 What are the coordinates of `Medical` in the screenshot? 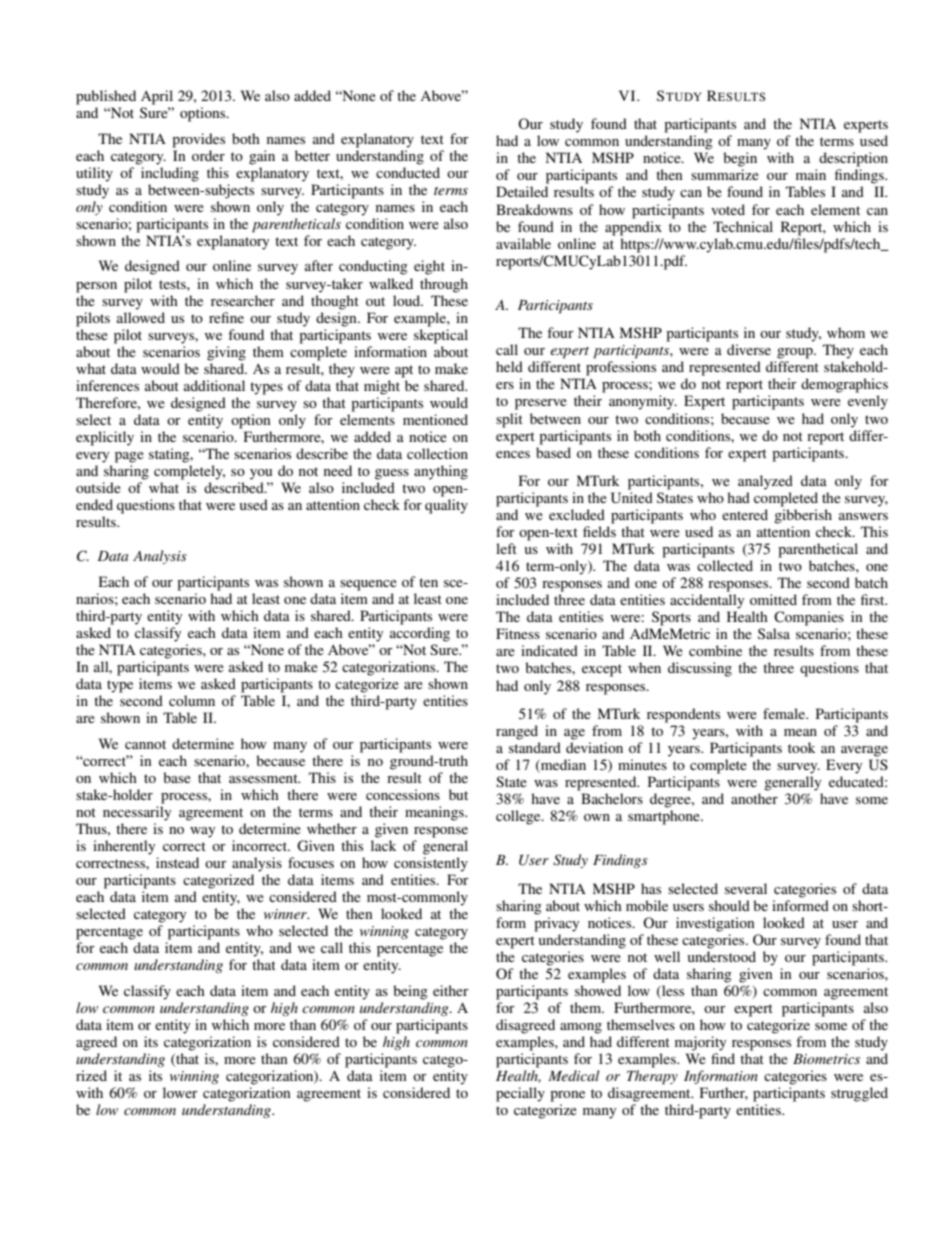 It's located at (574, 1075).
